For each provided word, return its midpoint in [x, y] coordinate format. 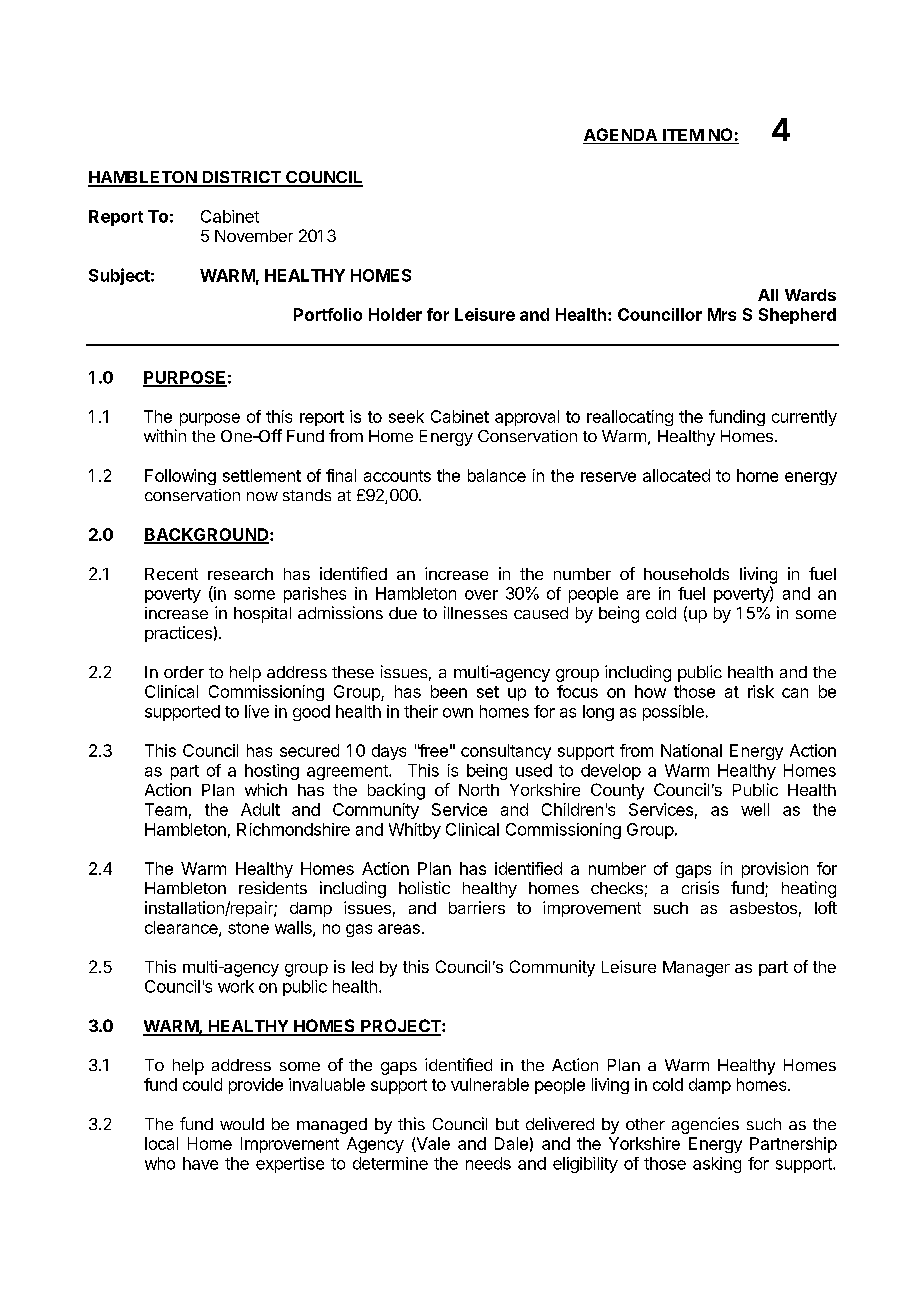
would [242, 1124]
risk [761, 691]
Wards [810, 295]
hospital [262, 615]
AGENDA [621, 136]
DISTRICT [242, 178]
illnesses [475, 612]
